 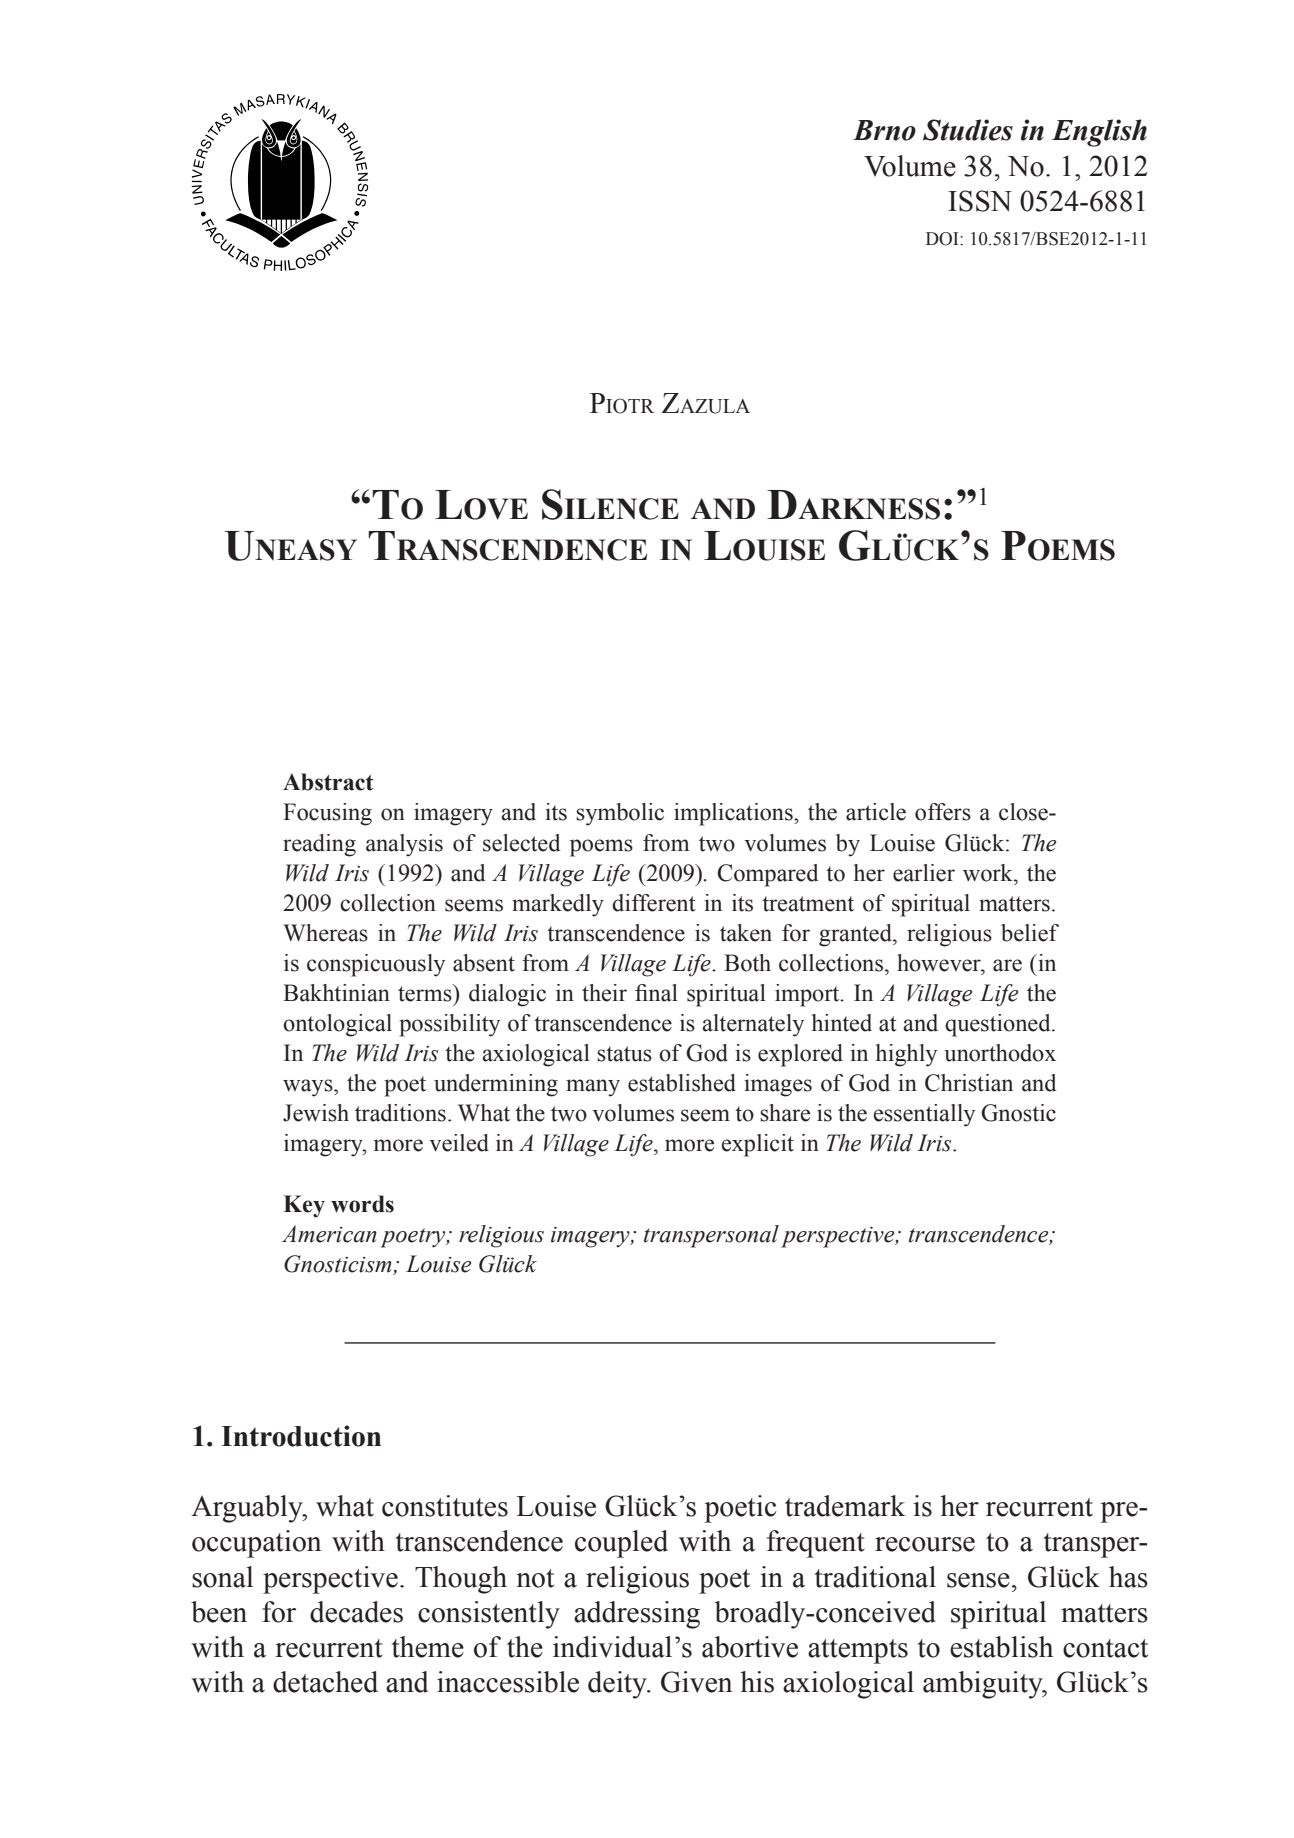 What do you see at coordinates (1030, 933) in the document?
I see `belief` at bounding box center [1030, 933].
